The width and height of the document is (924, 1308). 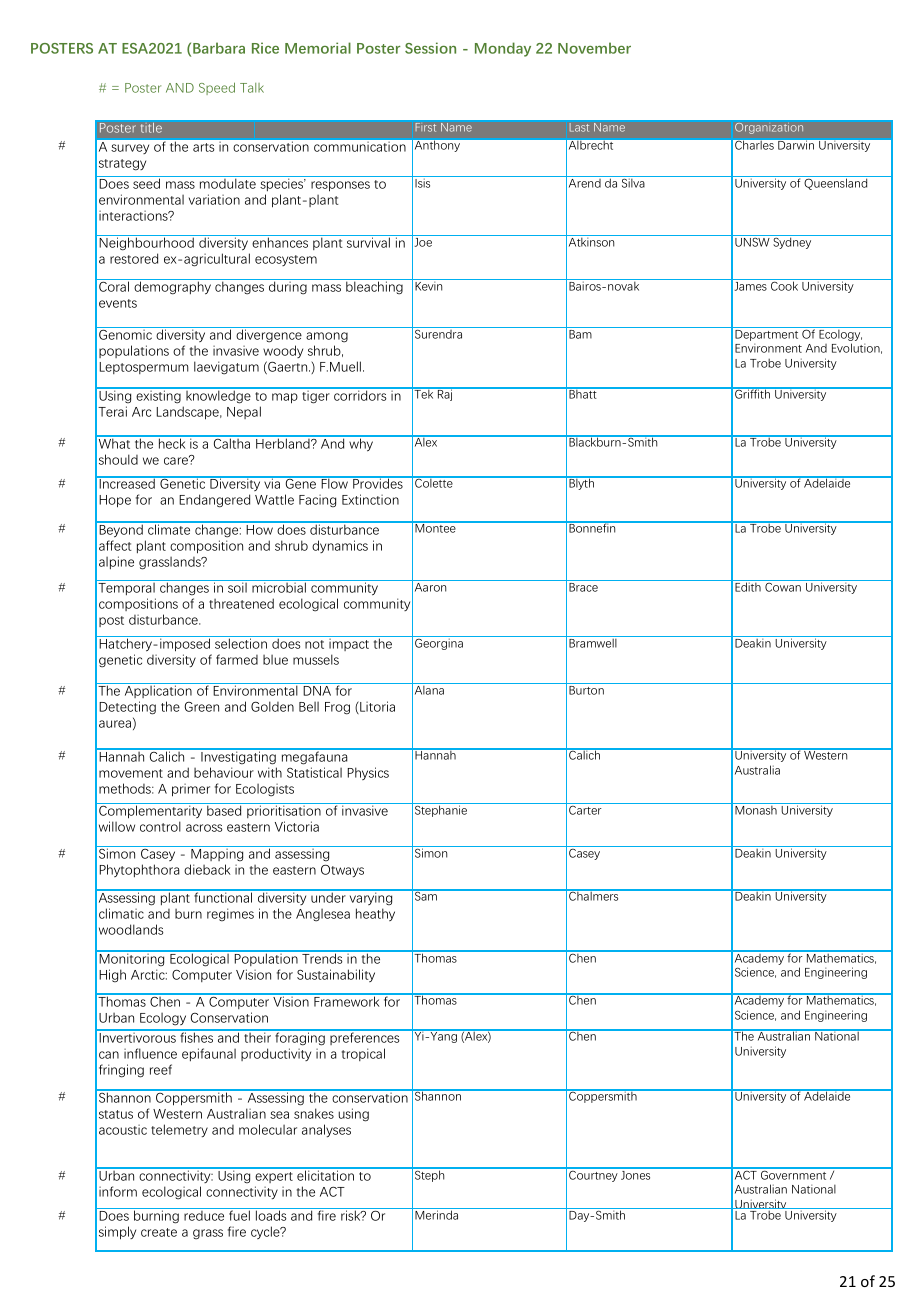 I want to click on Colette, so click(x=434, y=482).
